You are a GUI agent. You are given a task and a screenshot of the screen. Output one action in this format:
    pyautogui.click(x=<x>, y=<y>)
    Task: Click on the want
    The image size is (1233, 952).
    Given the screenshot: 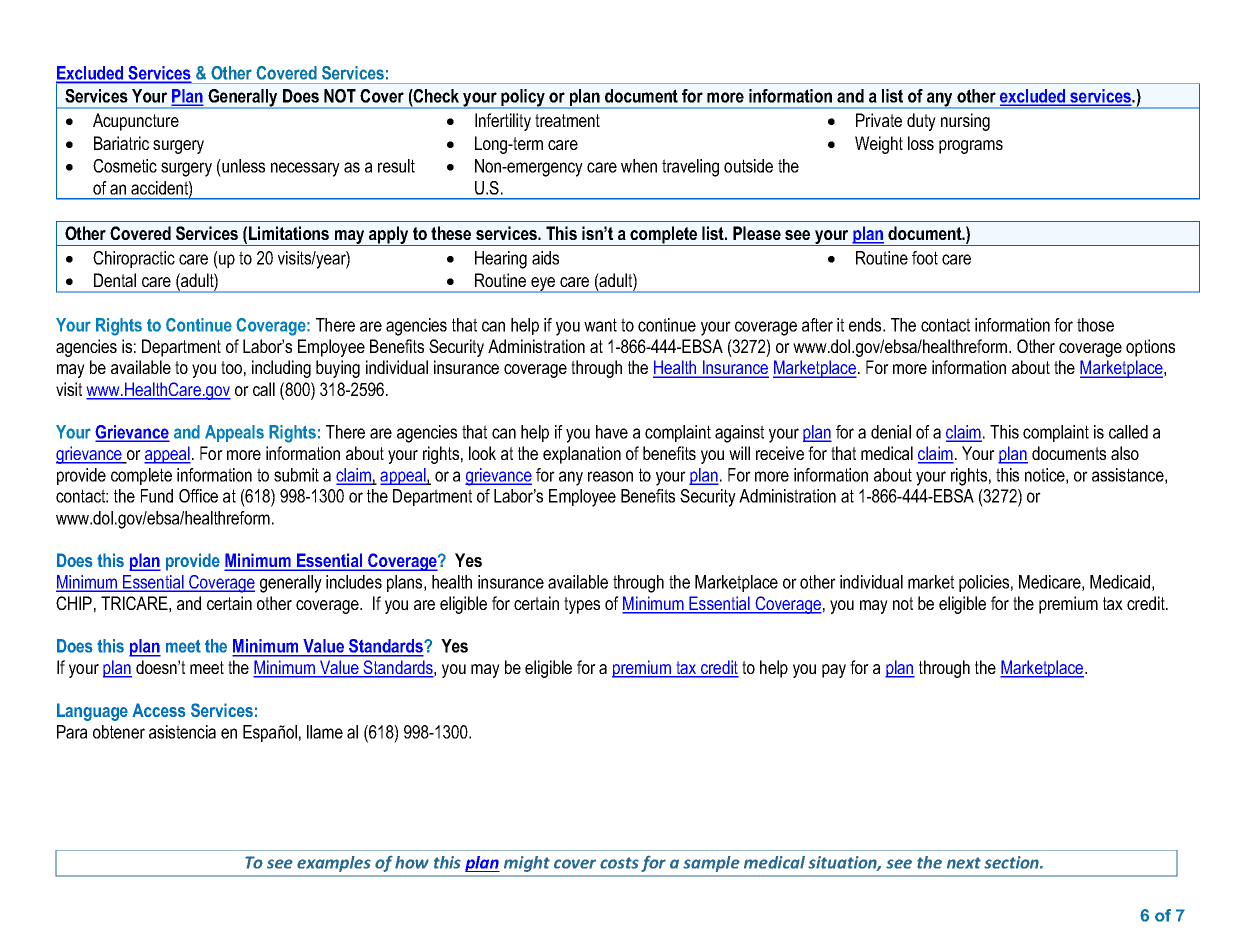 What is the action you would take?
    pyautogui.click(x=600, y=325)
